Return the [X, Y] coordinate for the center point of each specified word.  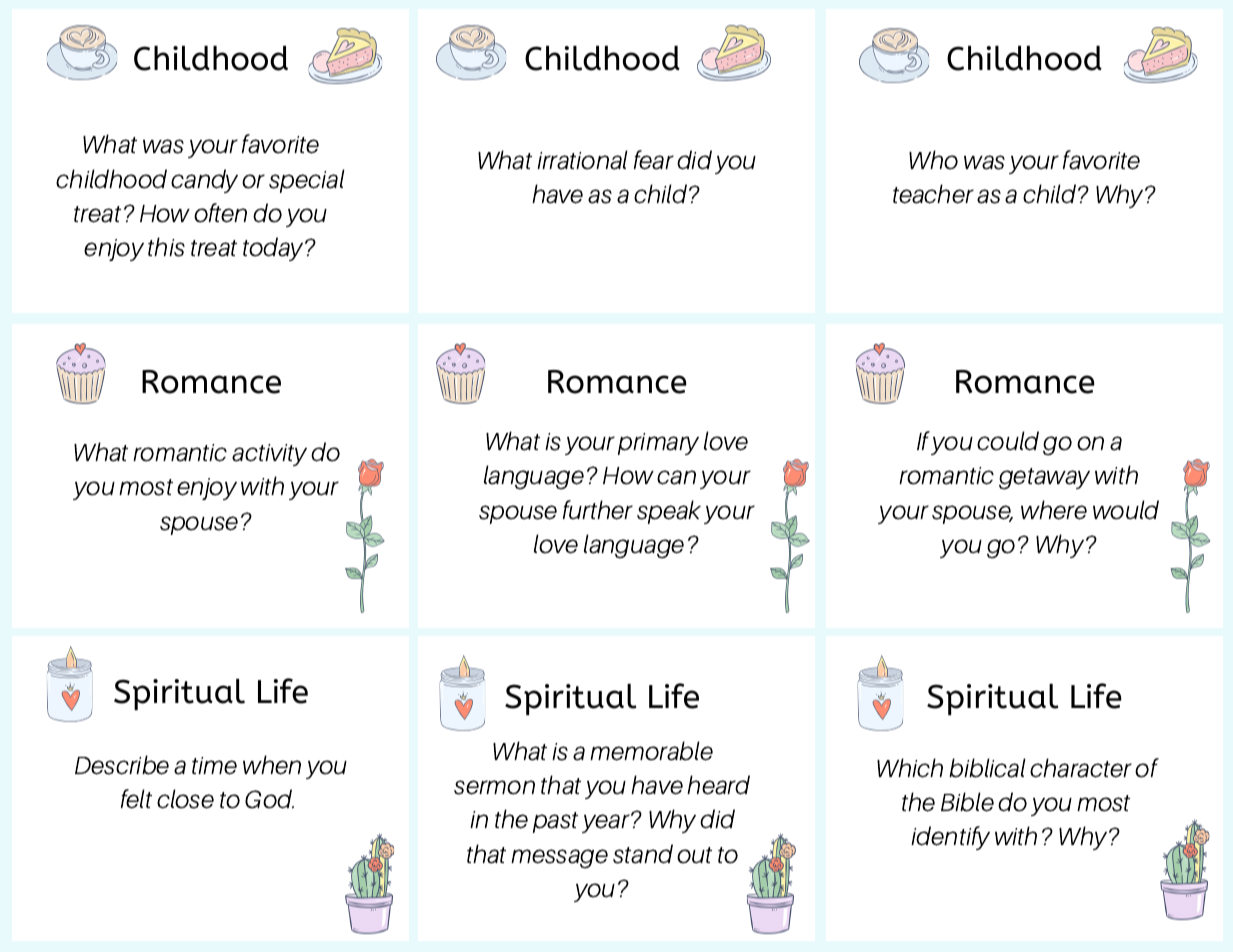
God [269, 799]
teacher [933, 194]
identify [950, 838]
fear [654, 160]
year [607, 823]
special [306, 181]
